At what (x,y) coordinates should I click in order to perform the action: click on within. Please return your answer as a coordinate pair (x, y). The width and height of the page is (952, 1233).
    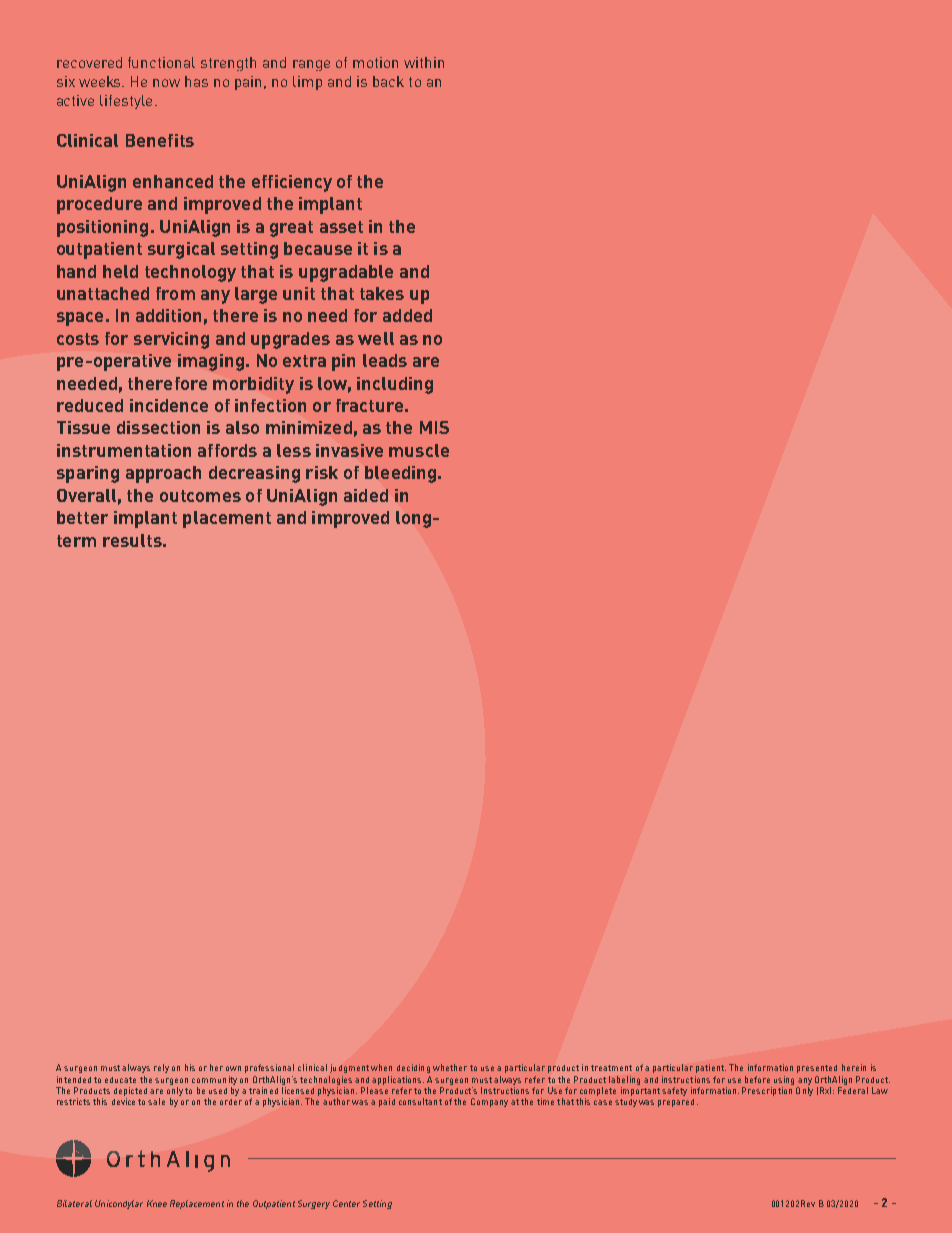
    Looking at the image, I should click on (424, 62).
